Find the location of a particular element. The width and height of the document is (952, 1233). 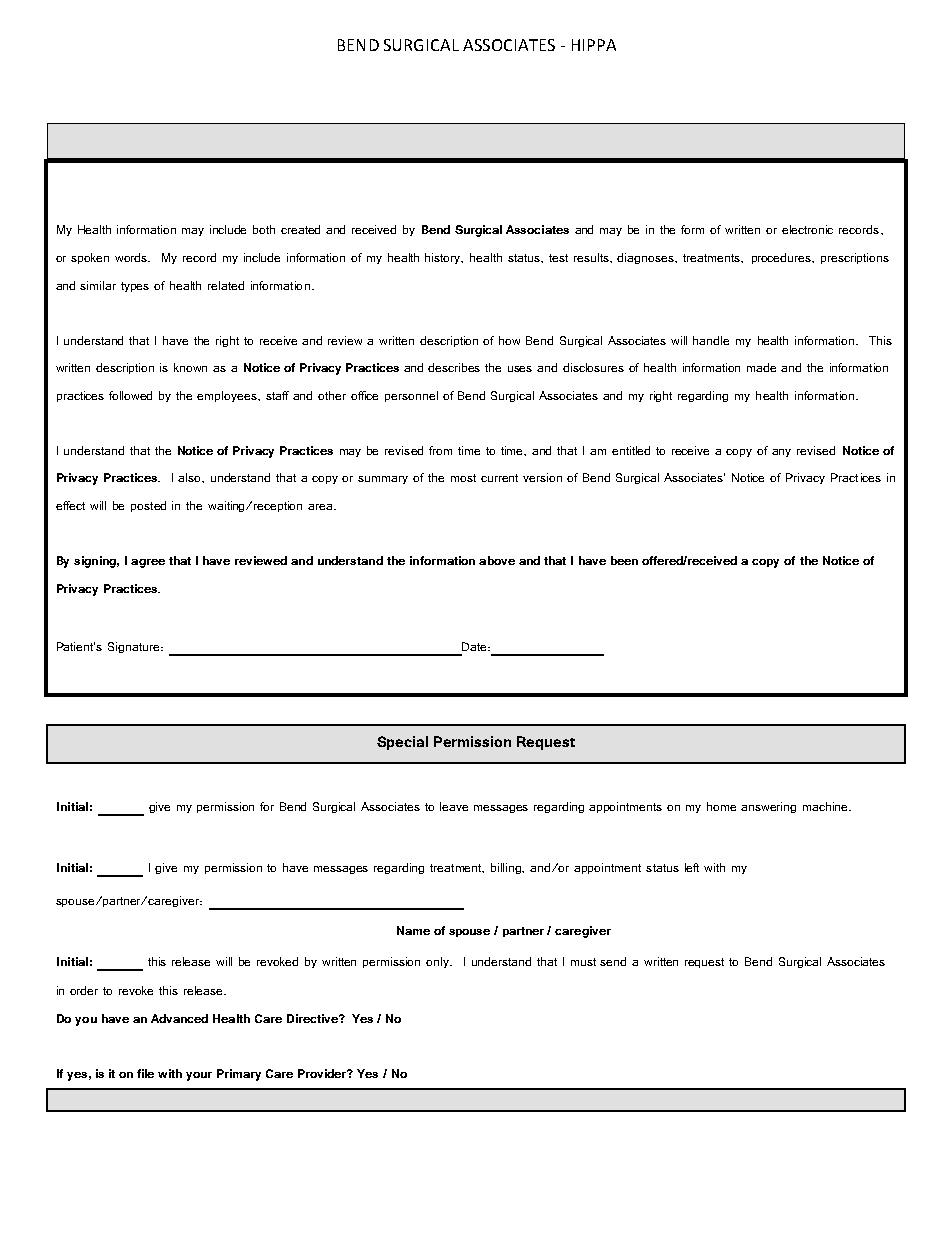

Special is located at coordinates (402, 743).
